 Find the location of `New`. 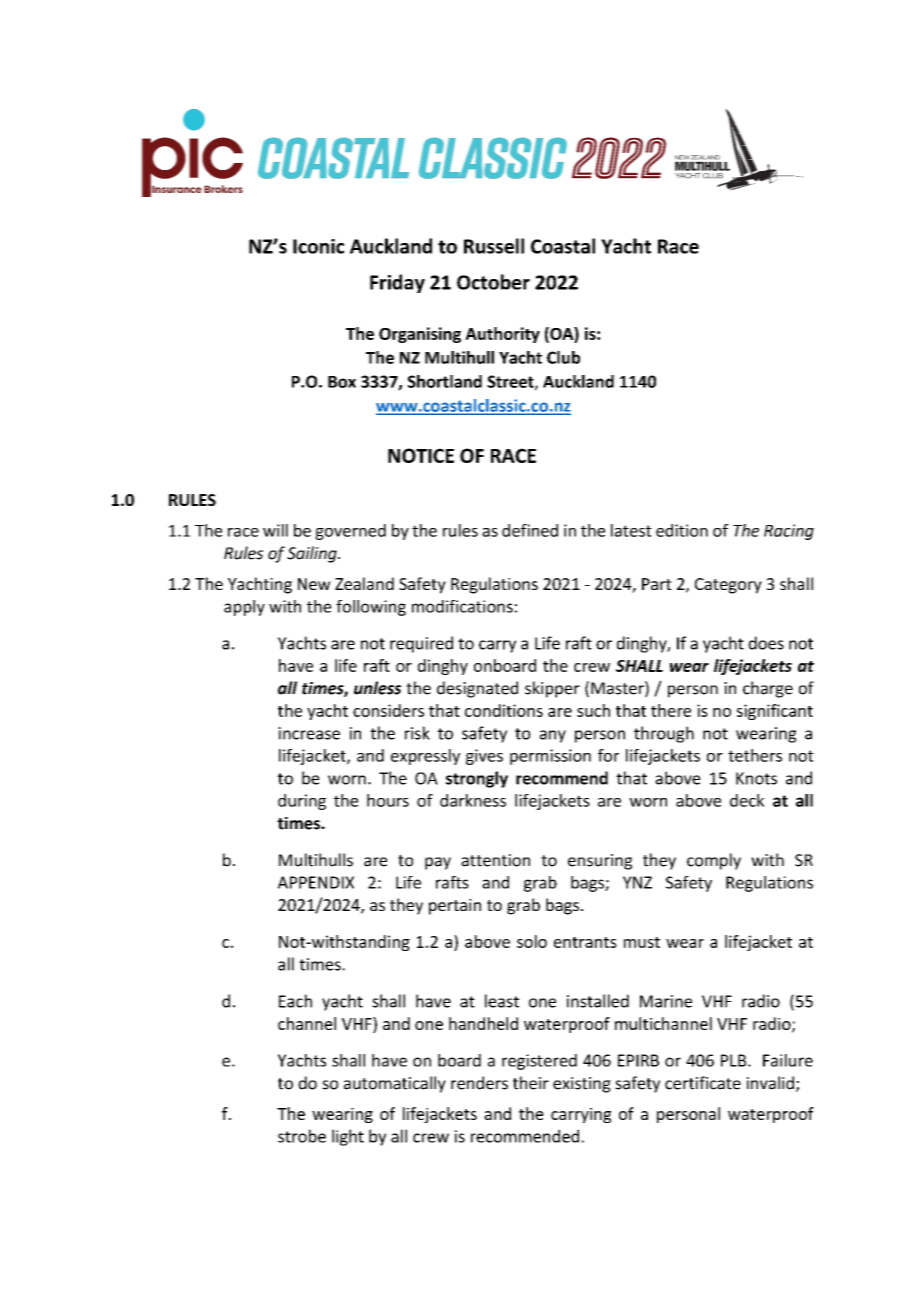

New is located at coordinates (314, 584).
